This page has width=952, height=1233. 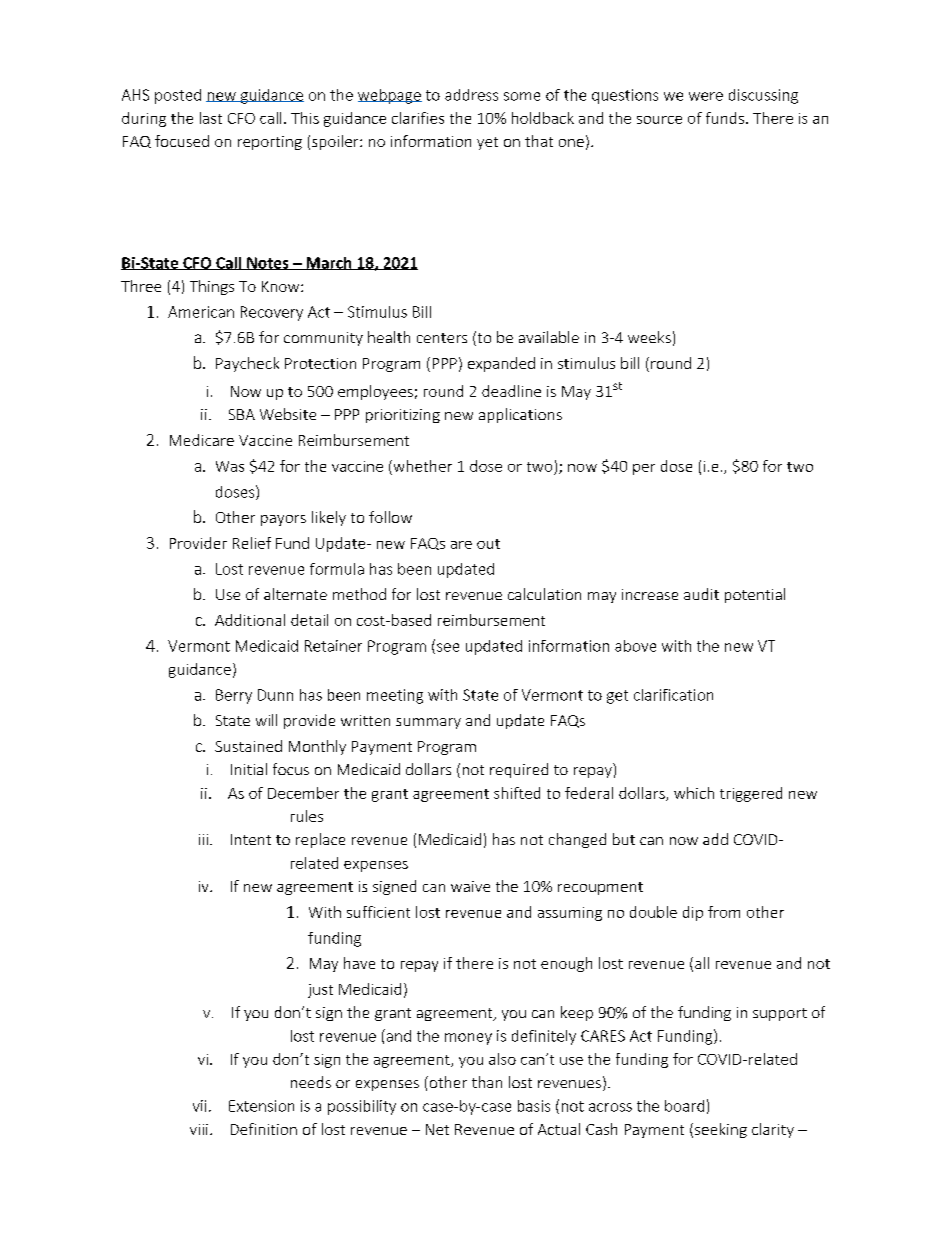 What do you see at coordinates (644, 469) in the page?
I see `per` at bounding box center [644, 469].
